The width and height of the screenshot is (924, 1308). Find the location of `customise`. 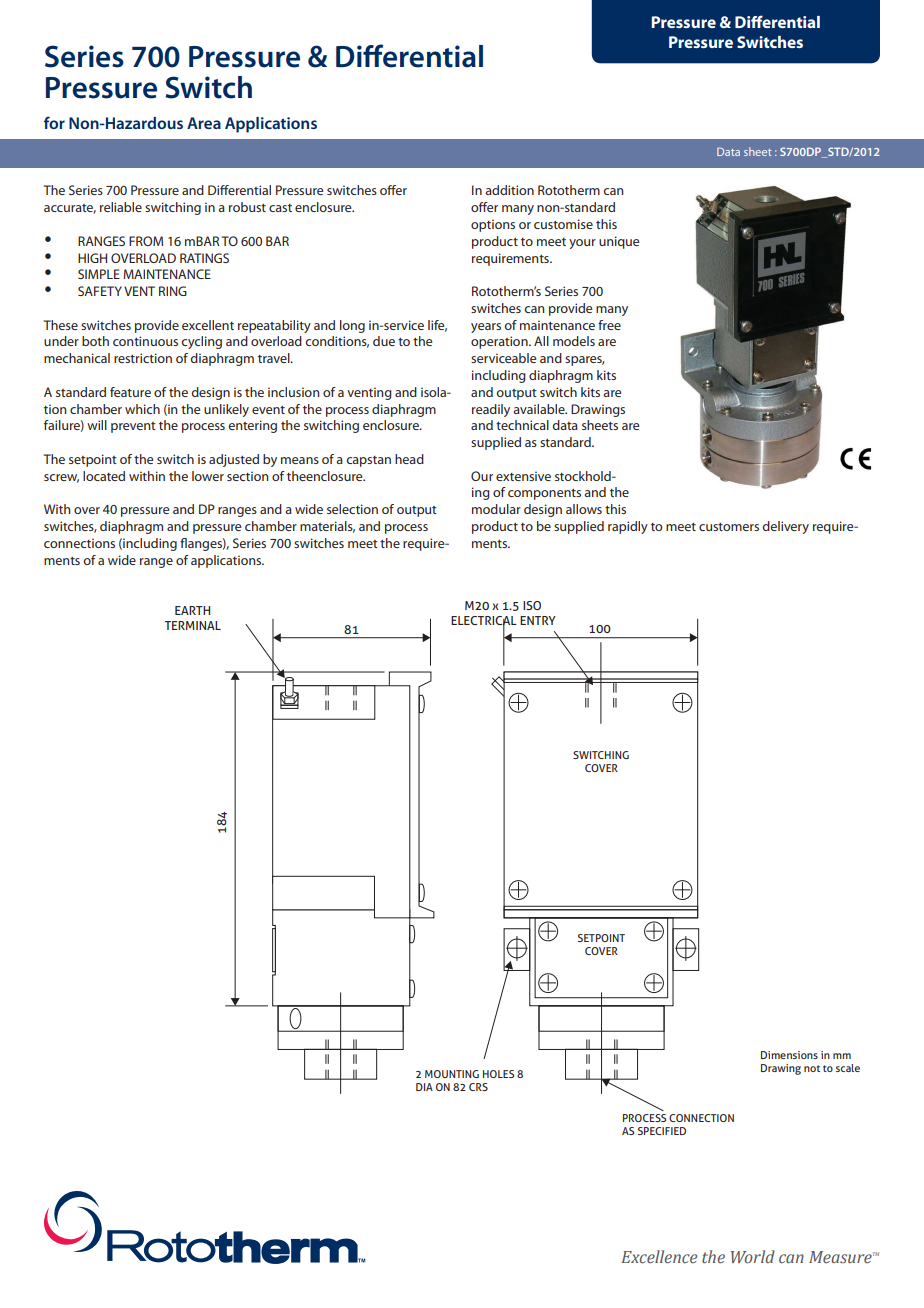

customise is located at coordinates (563, 224).
